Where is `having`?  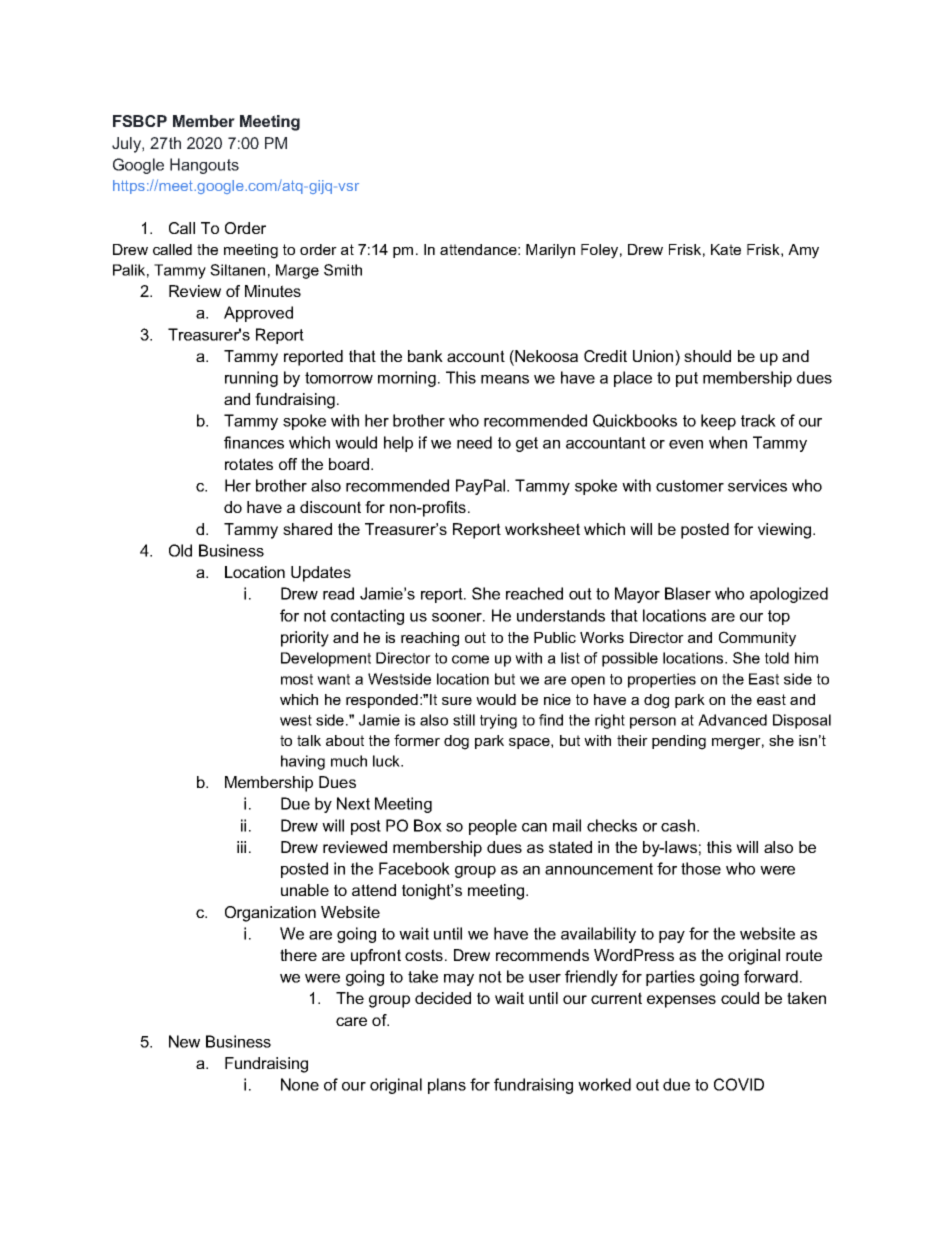 having is located at coordinates (303, 762).
